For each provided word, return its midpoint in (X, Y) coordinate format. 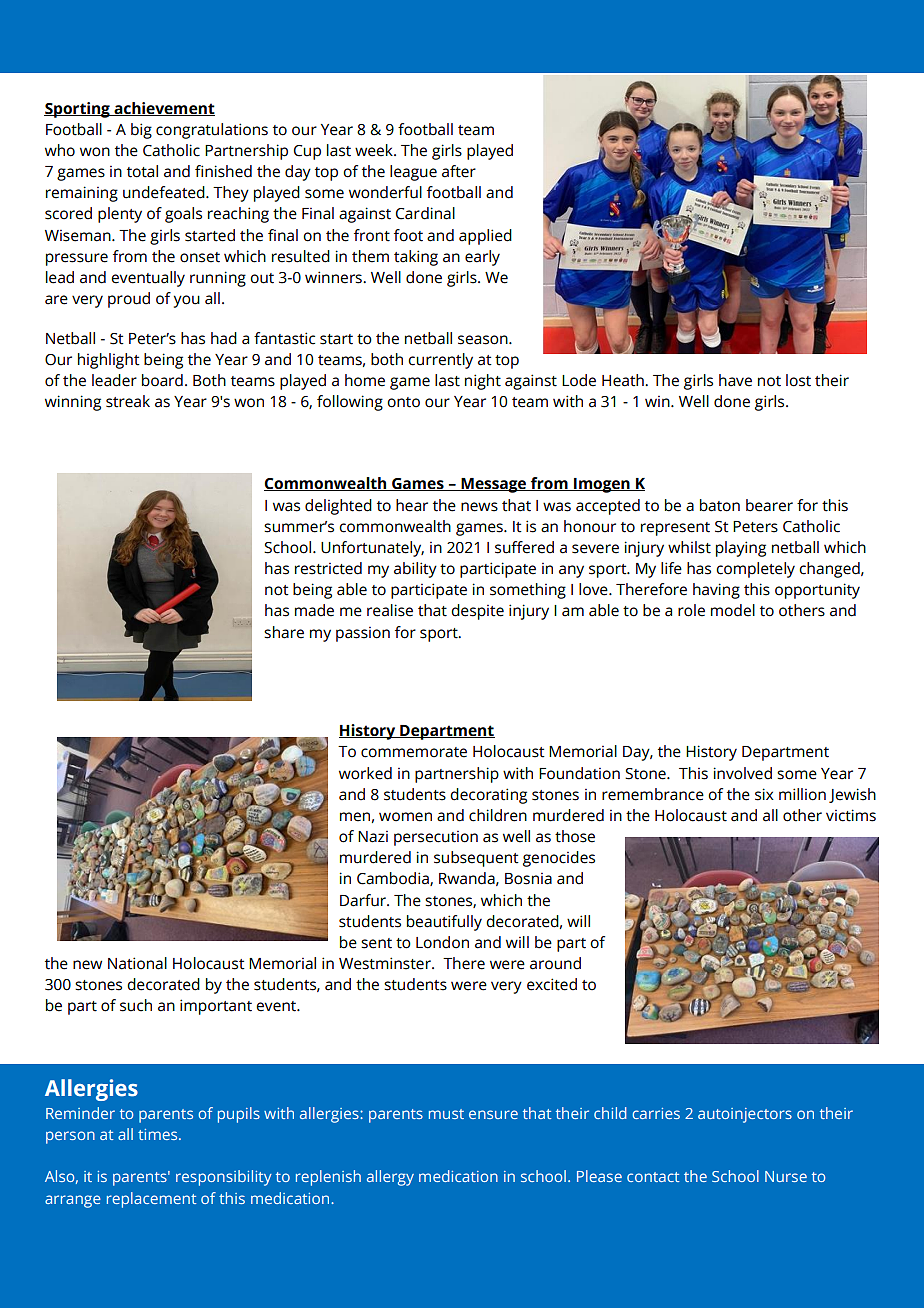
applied (485, 237)
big (141, 131)
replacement (151, 1200)
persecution (436, 838)
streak (128, 401)
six (764, 794)
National (137, 963)
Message (494, 485)
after (459, 171)
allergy (390, 1178)
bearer (769, 505)
